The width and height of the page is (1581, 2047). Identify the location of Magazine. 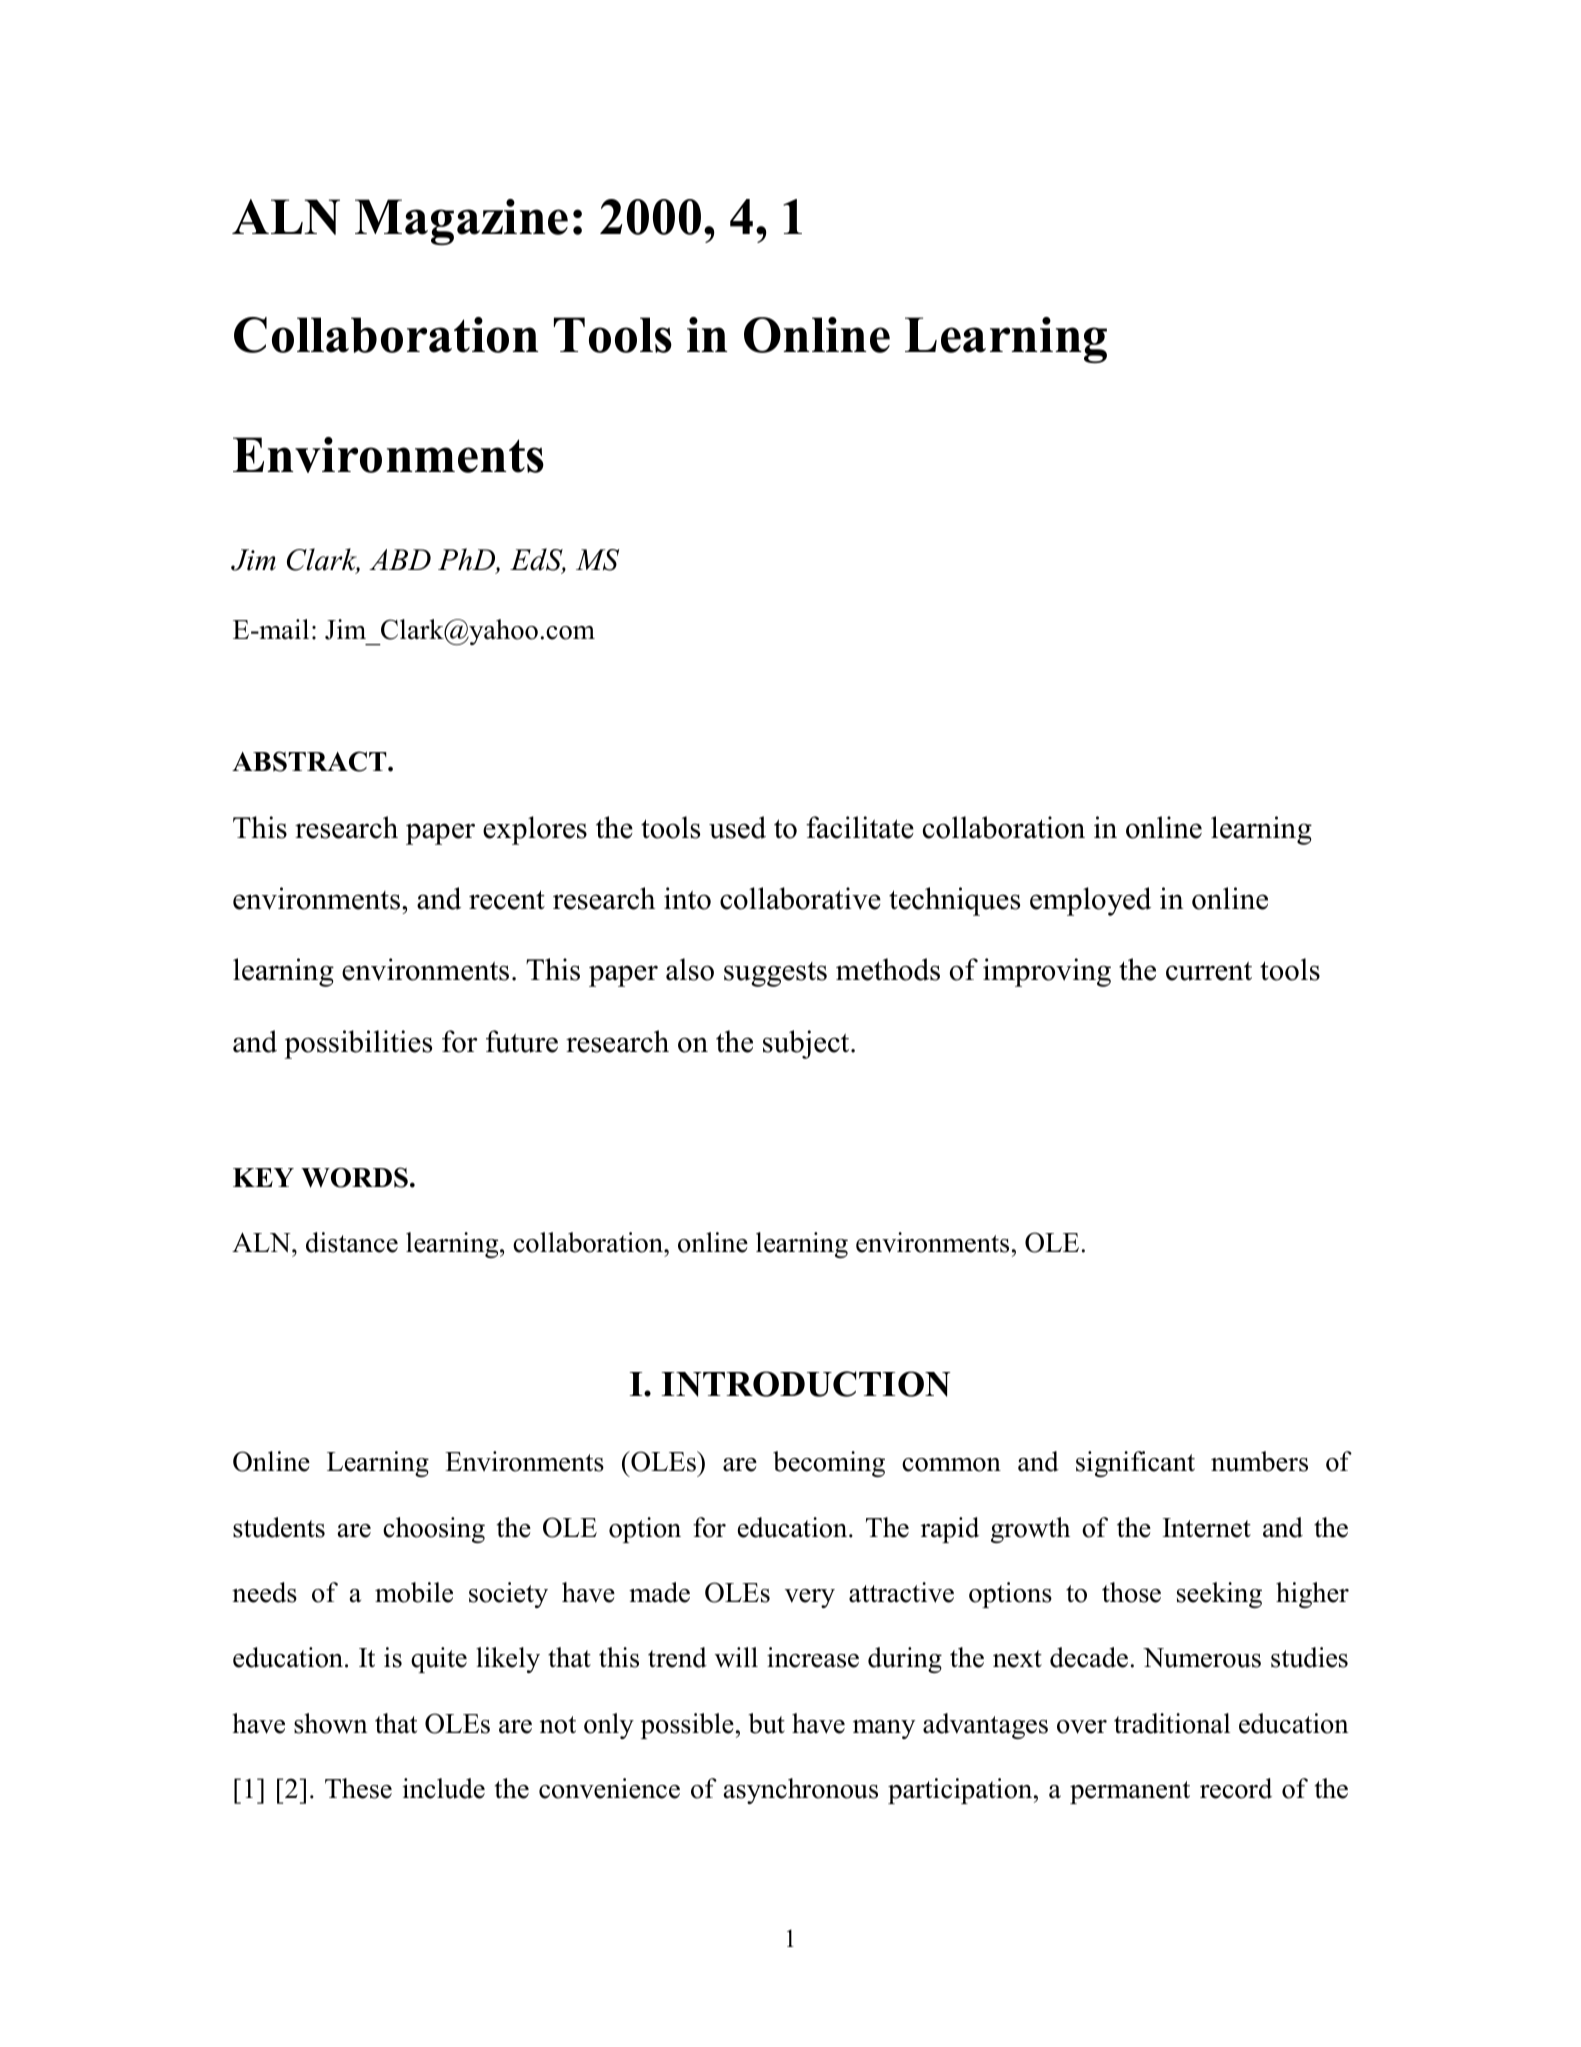
(461, 222).
